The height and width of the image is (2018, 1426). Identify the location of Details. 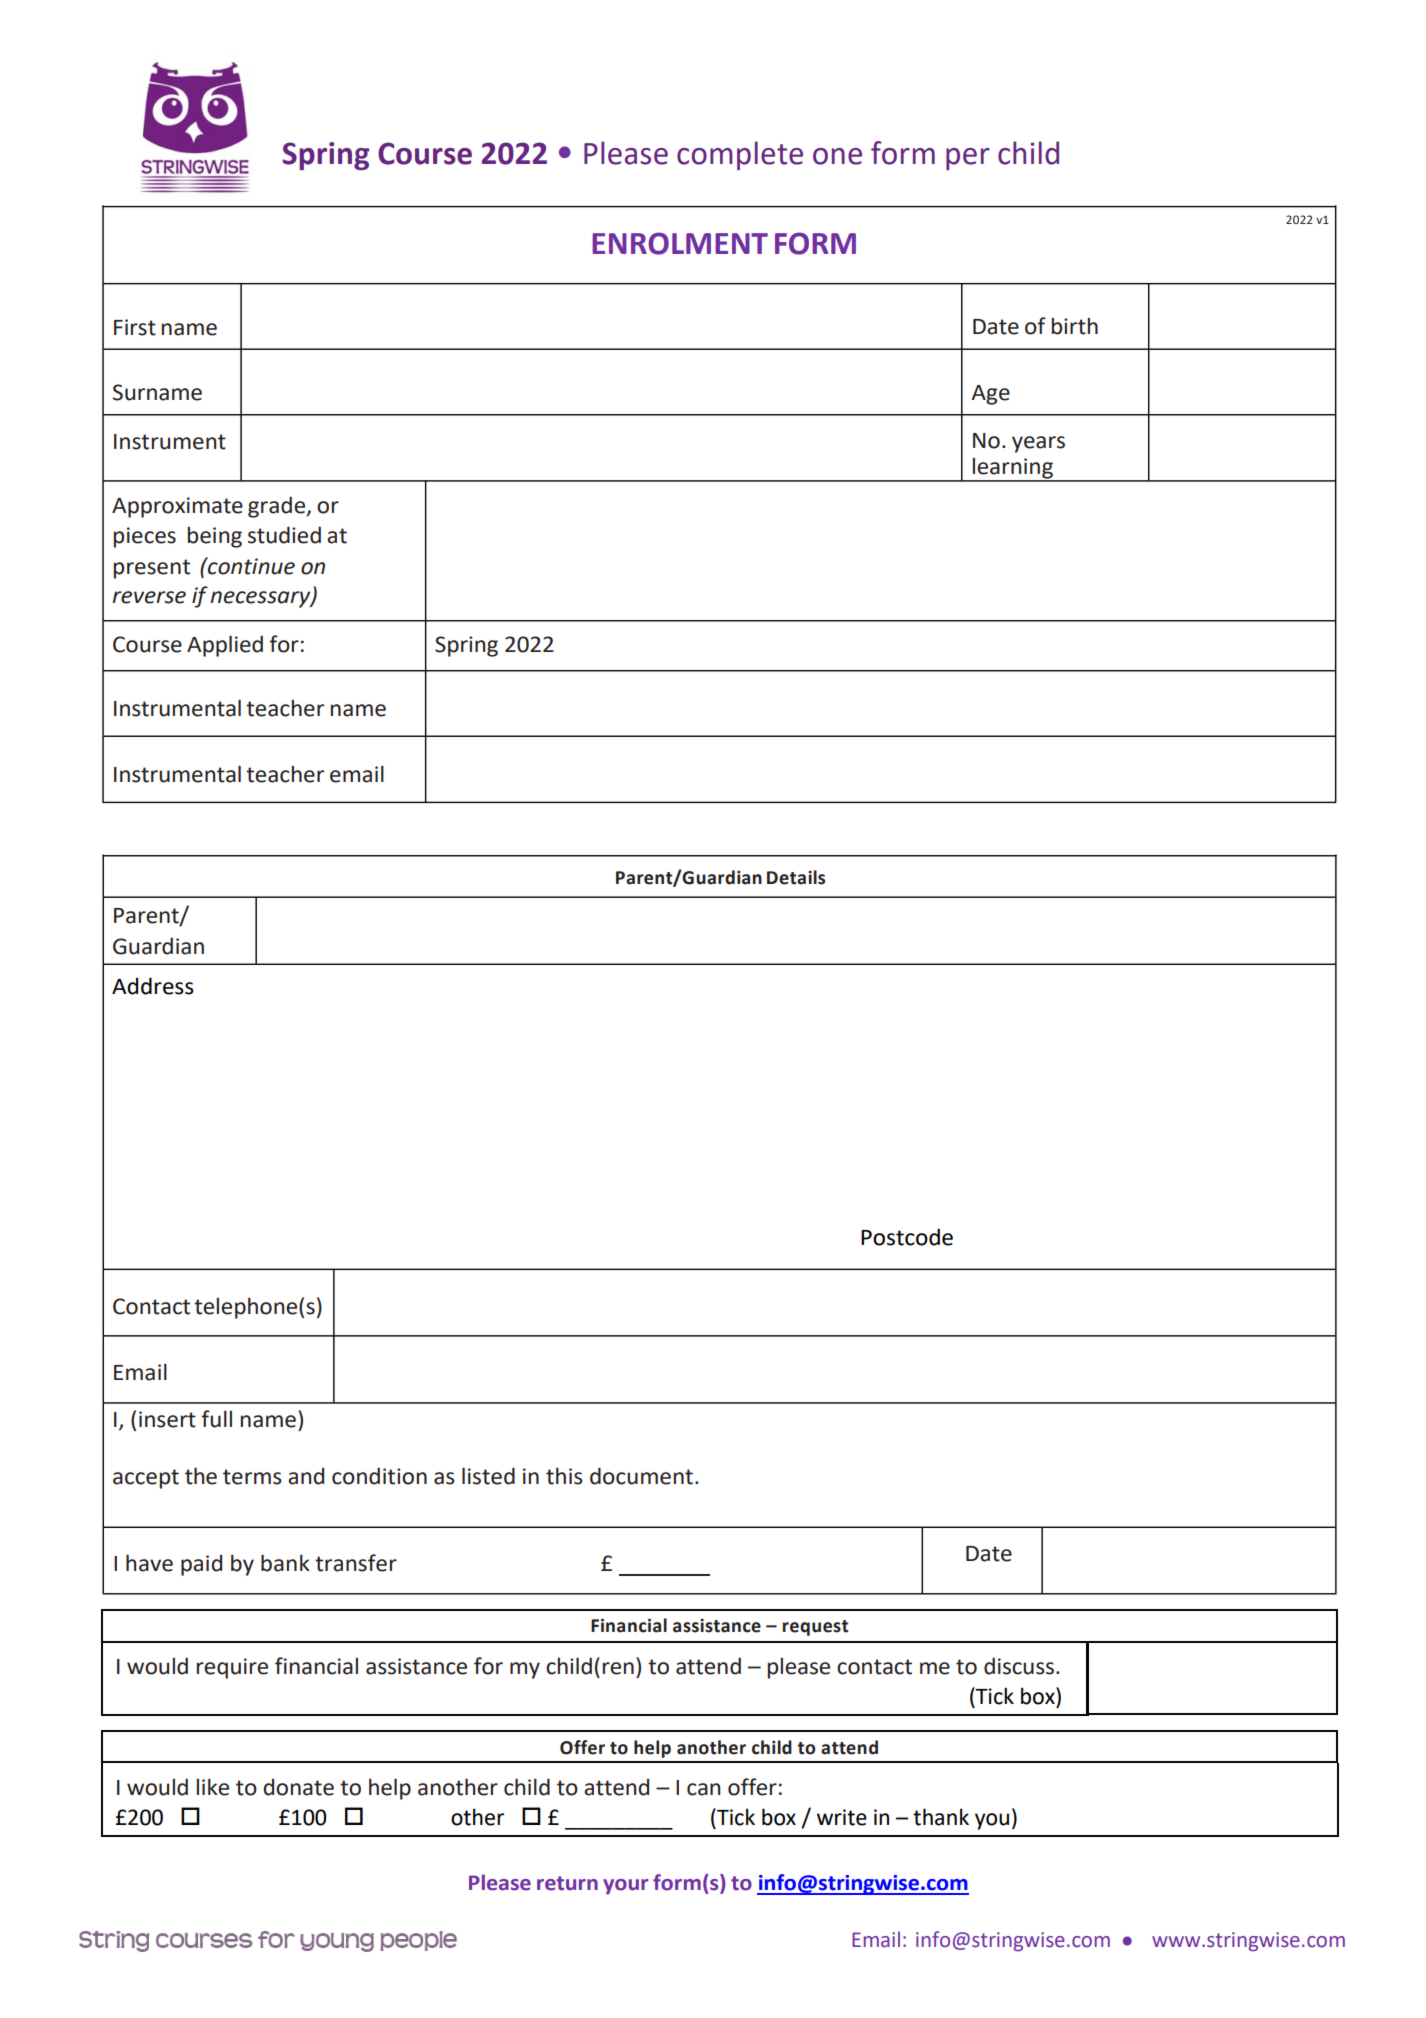
(796, 877).
